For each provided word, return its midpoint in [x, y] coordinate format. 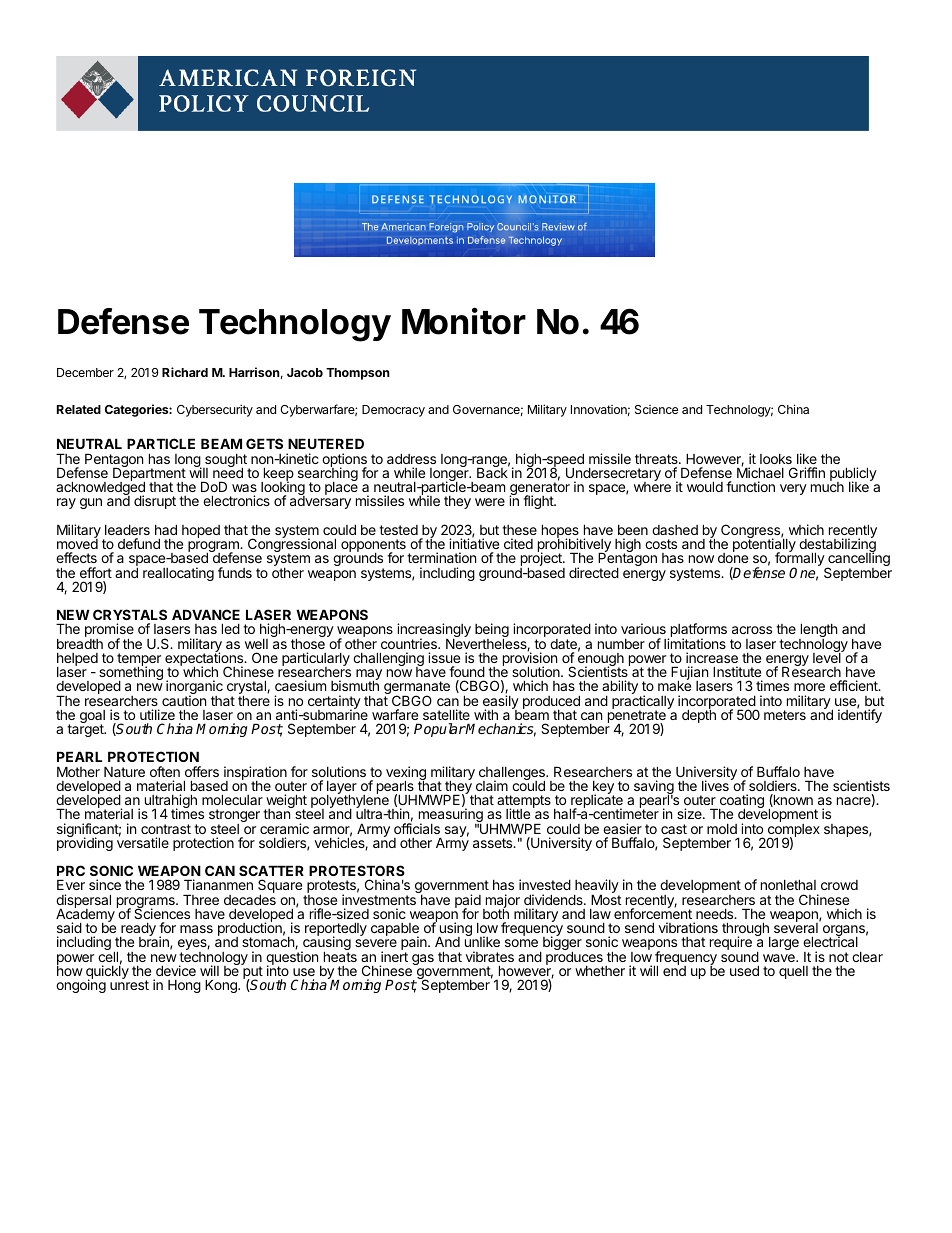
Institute [737, 671]
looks [776, 459]
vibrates [490, 956]
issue [444, 657]
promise [109, 631]
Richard [185, 372]
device [176, 970]
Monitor [464, 321]
